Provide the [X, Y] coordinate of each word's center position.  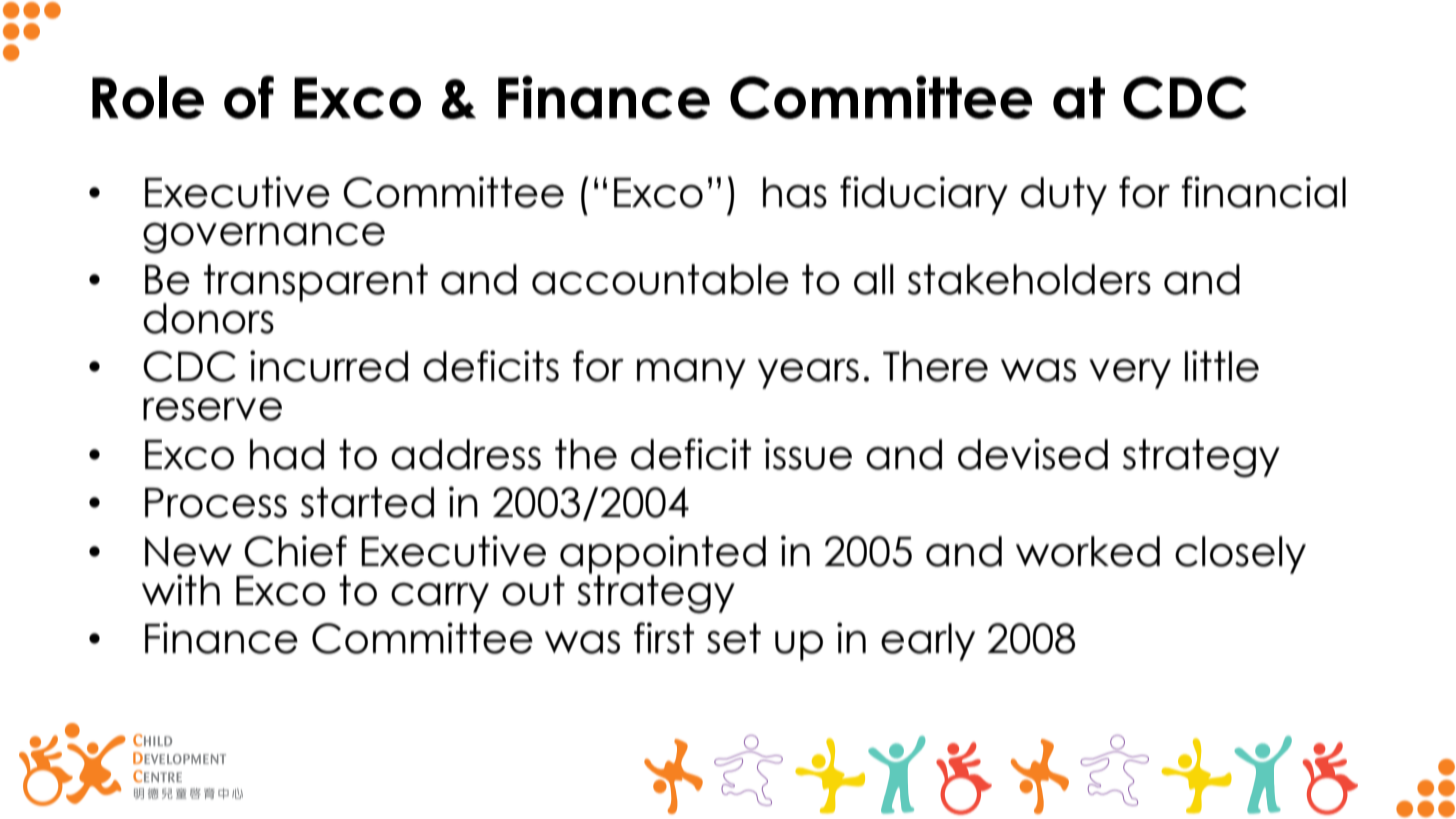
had [287, 454]
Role [148, 97]
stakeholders [1029, 279]
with [181, 589]
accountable [660, 279]
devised [1033, 454]
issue [808, 454]
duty [1064, 196]
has [795, 192]
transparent [316, 283]
